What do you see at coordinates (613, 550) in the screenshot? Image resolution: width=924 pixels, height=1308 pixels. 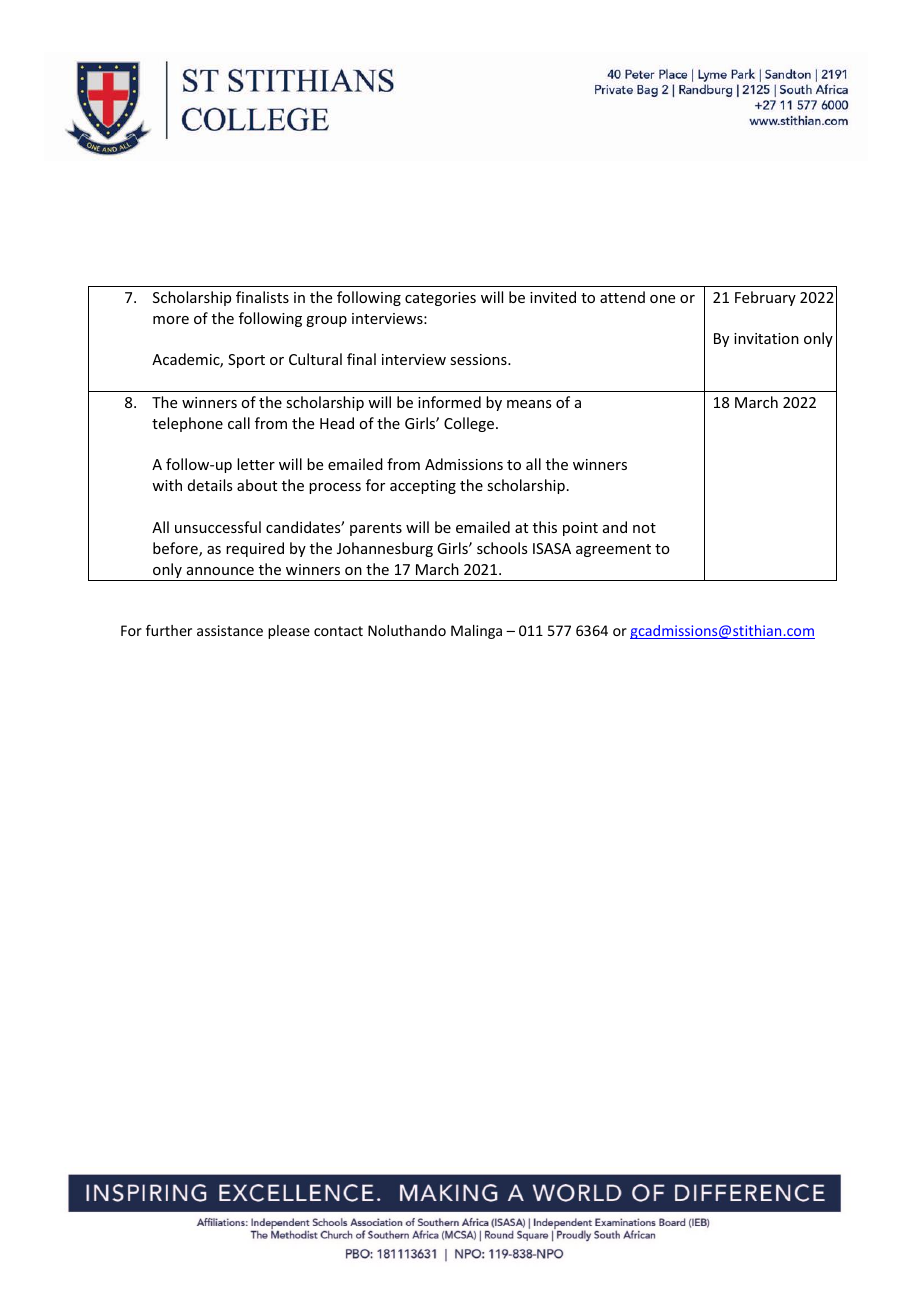 I see `agreement` at bounding box center [613, 550].
